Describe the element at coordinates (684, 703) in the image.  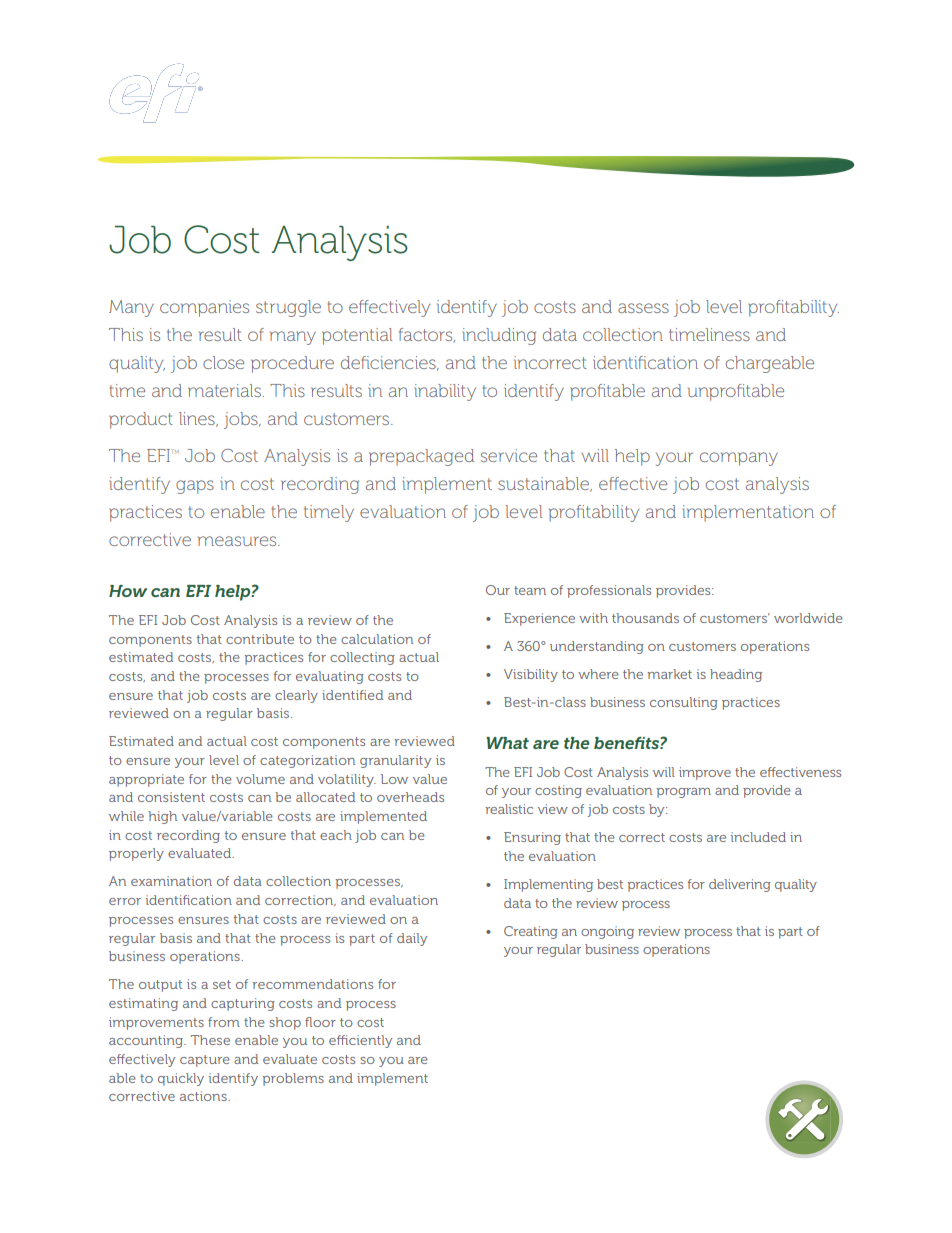
I see `consulting` at that location.
